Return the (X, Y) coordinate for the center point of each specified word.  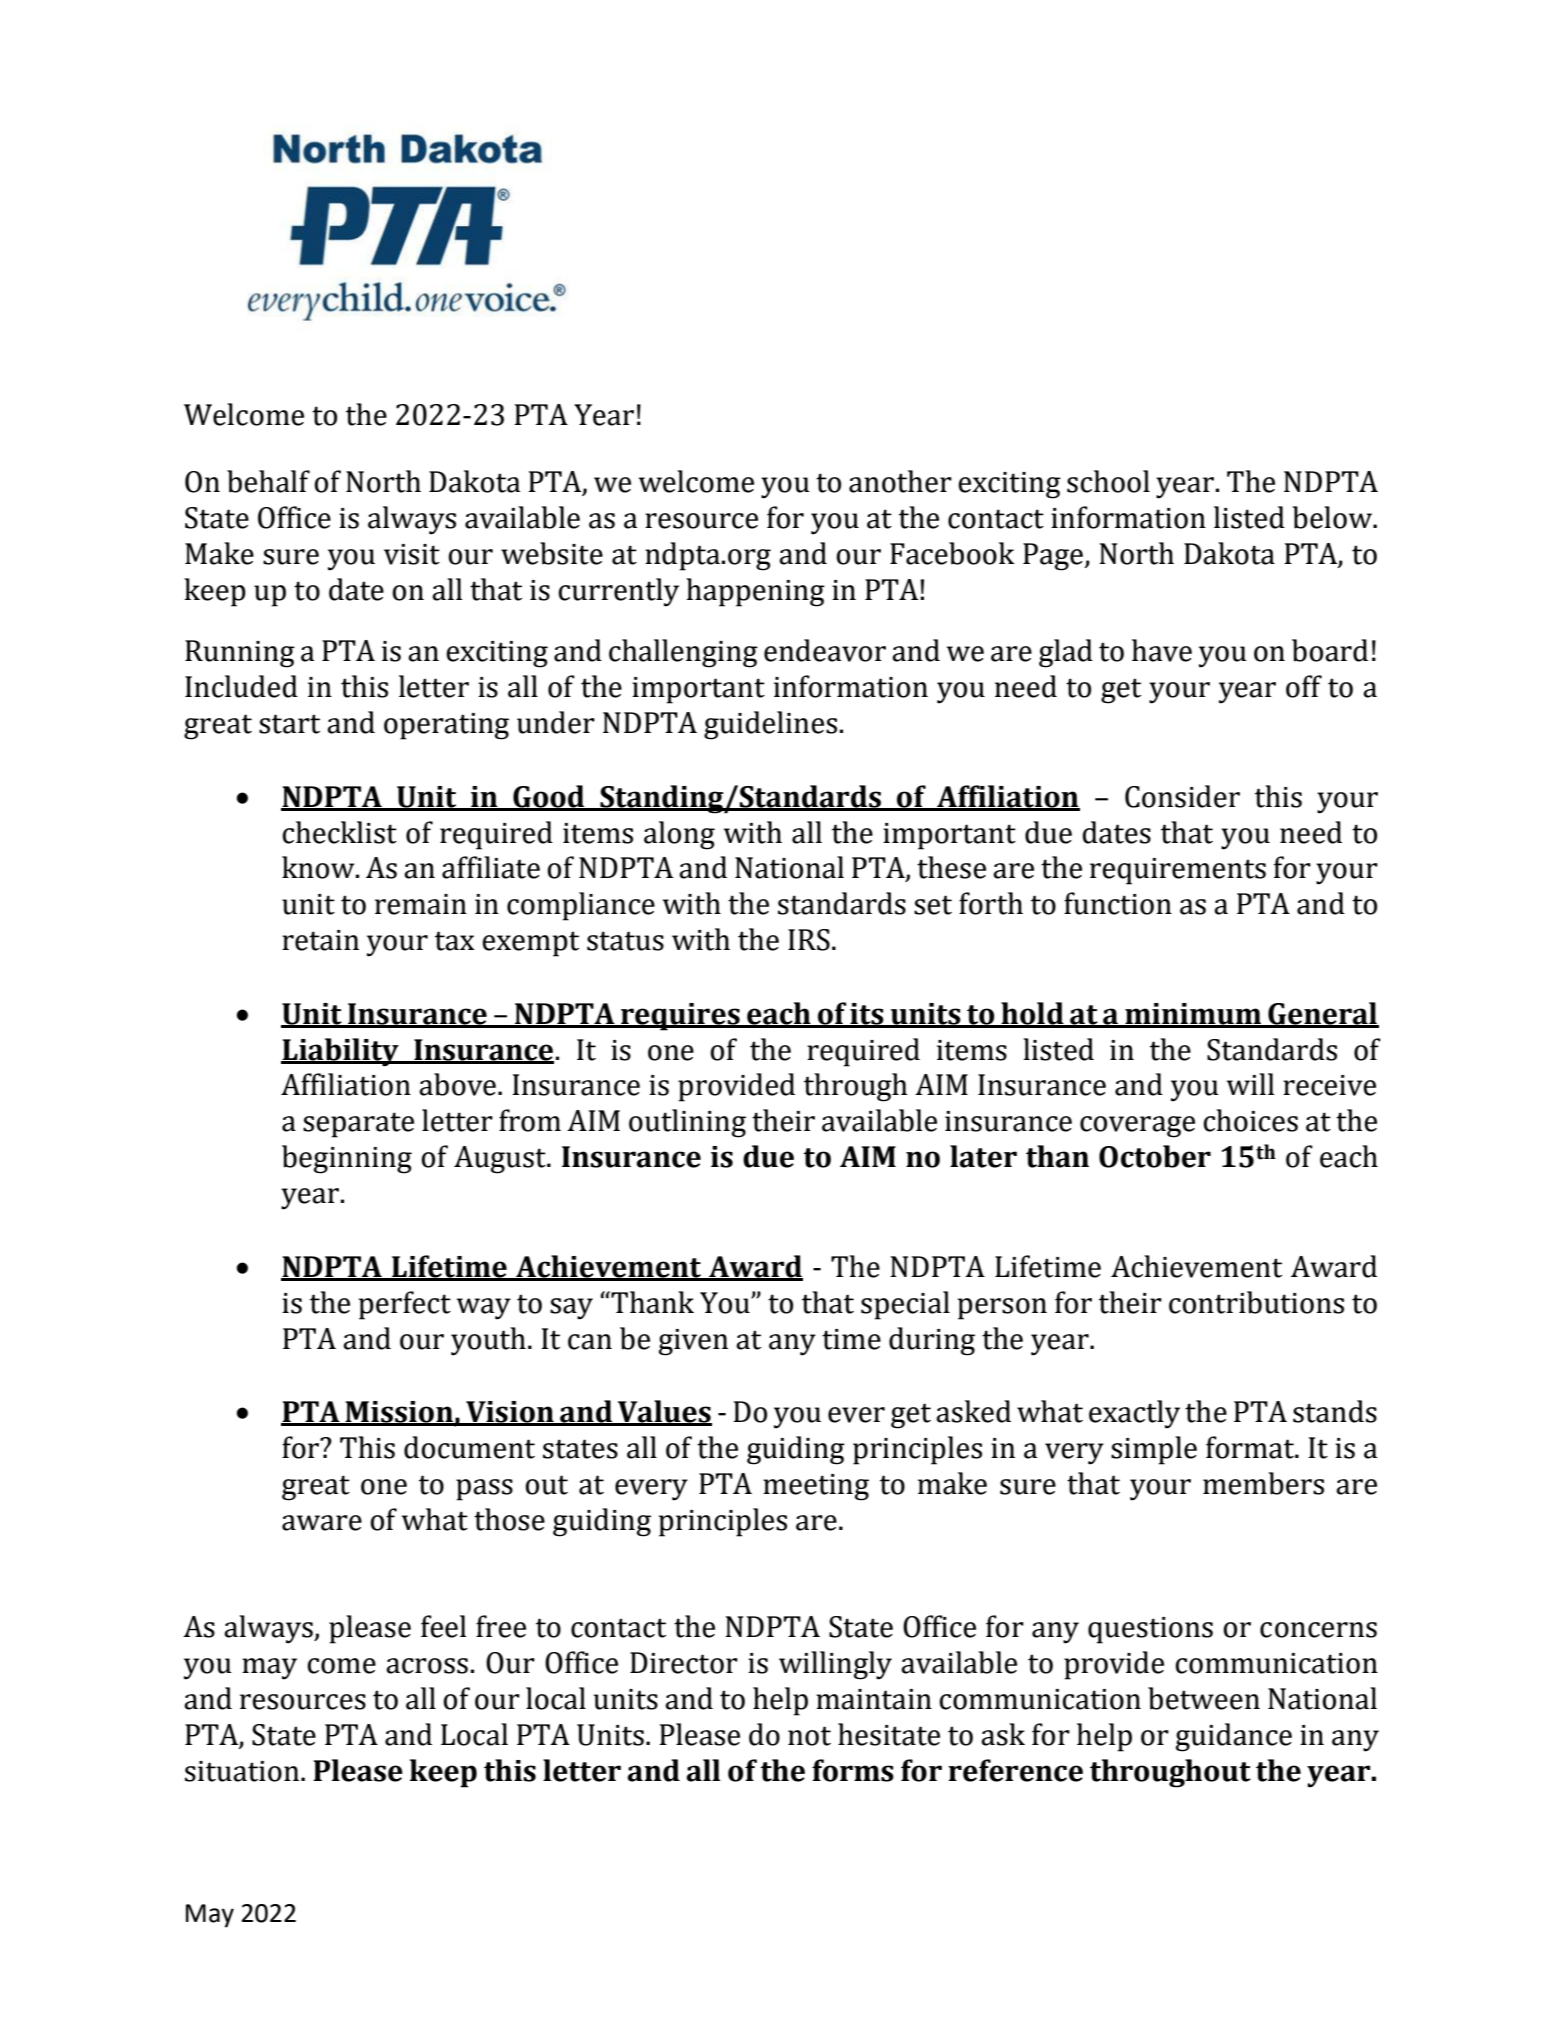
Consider (1182, 796)
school (1108, 481)
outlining (687, 1123)
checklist (339, 832)
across (427, 1666)
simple (1154, 1450)
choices (1250, 1120)
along (679, 835)
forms (853, 1770)
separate (358, 1125)
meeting (816, 1487)
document (469, 1447)
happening (755, 592)
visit (412, 554)
